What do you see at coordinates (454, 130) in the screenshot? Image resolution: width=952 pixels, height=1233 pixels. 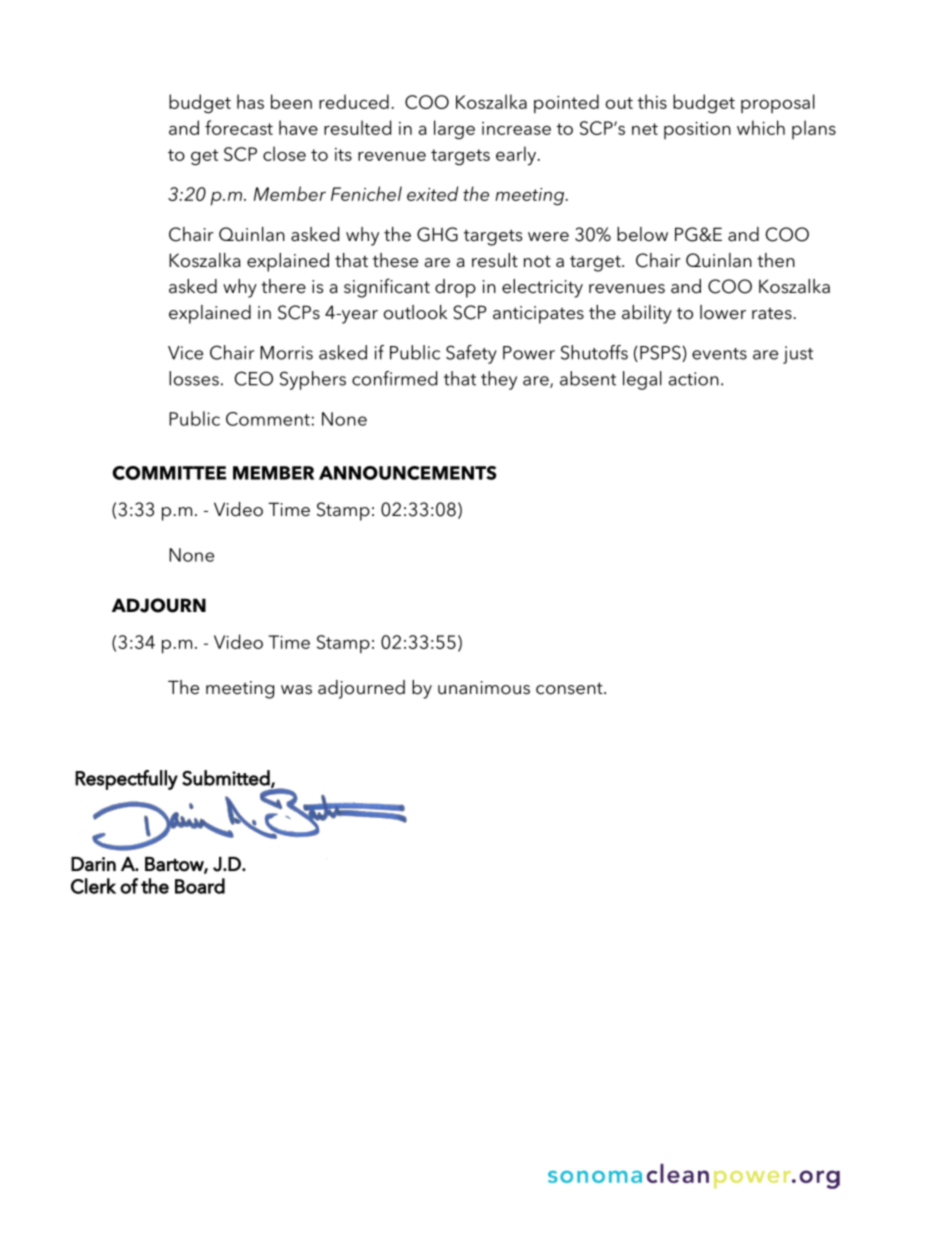 I see `large` at bounding box center [454, 130].
